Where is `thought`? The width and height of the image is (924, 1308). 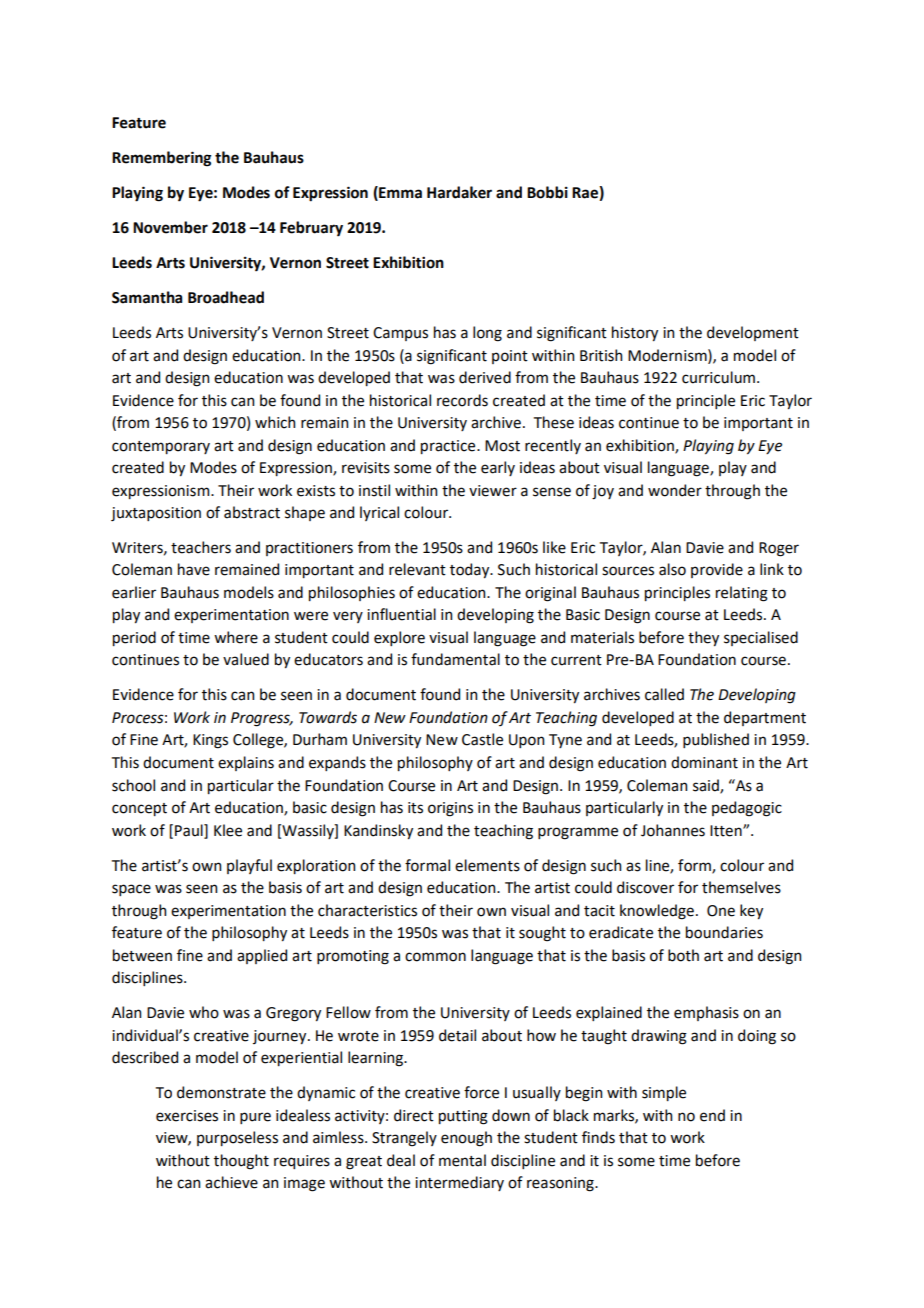 thought is located at coordinates (241, 1162).
